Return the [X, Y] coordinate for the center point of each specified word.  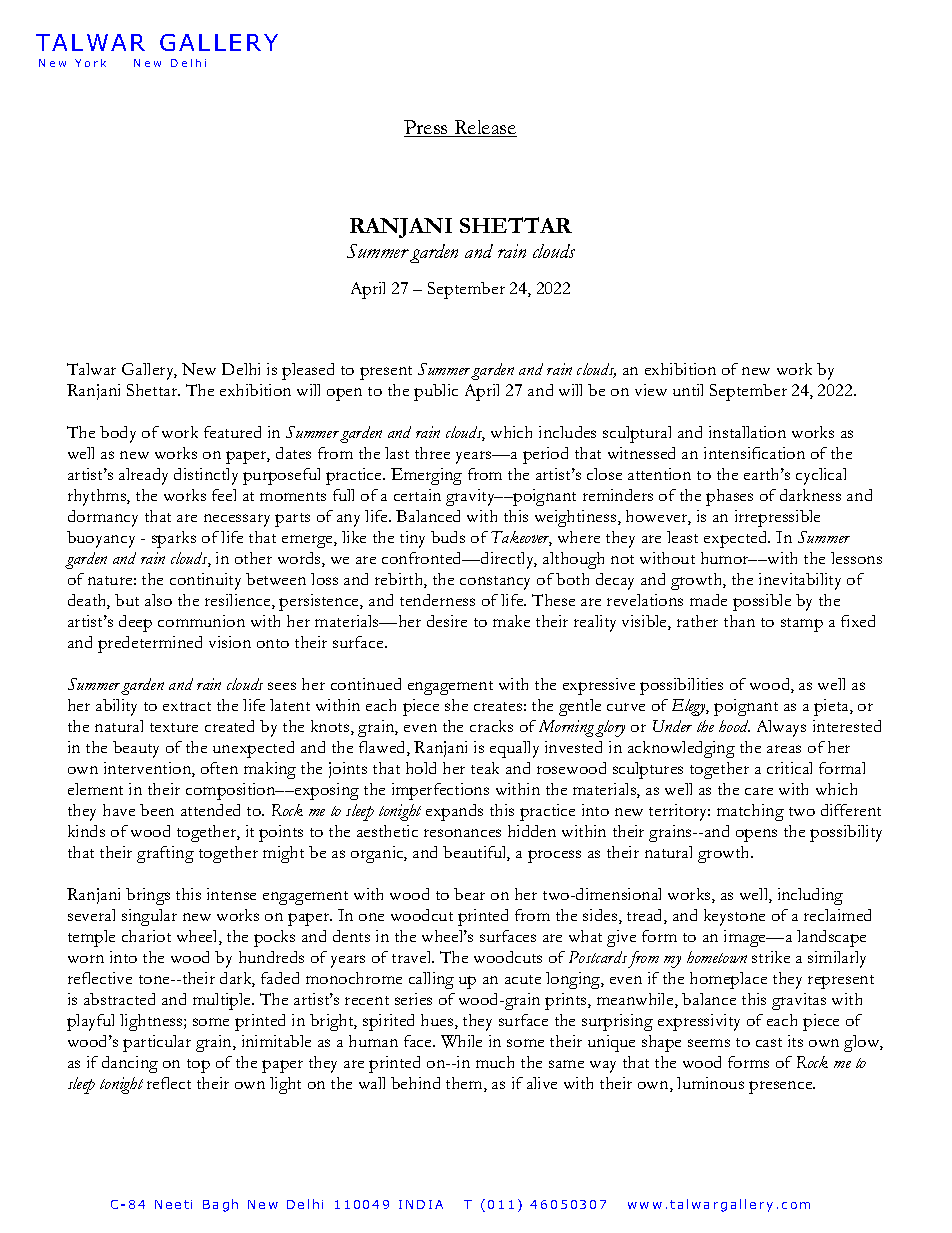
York [90, 63]
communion [201, 621]
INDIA [421, 1204]
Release [484, 128]
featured [232, 432]
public [436, 392]
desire [447, 621]
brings [148, 896]
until [688, 390]
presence [782, 1087]
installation [747, 432]
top [198, 1066]
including [810, 896]
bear [469, 894]
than [739, 621]
